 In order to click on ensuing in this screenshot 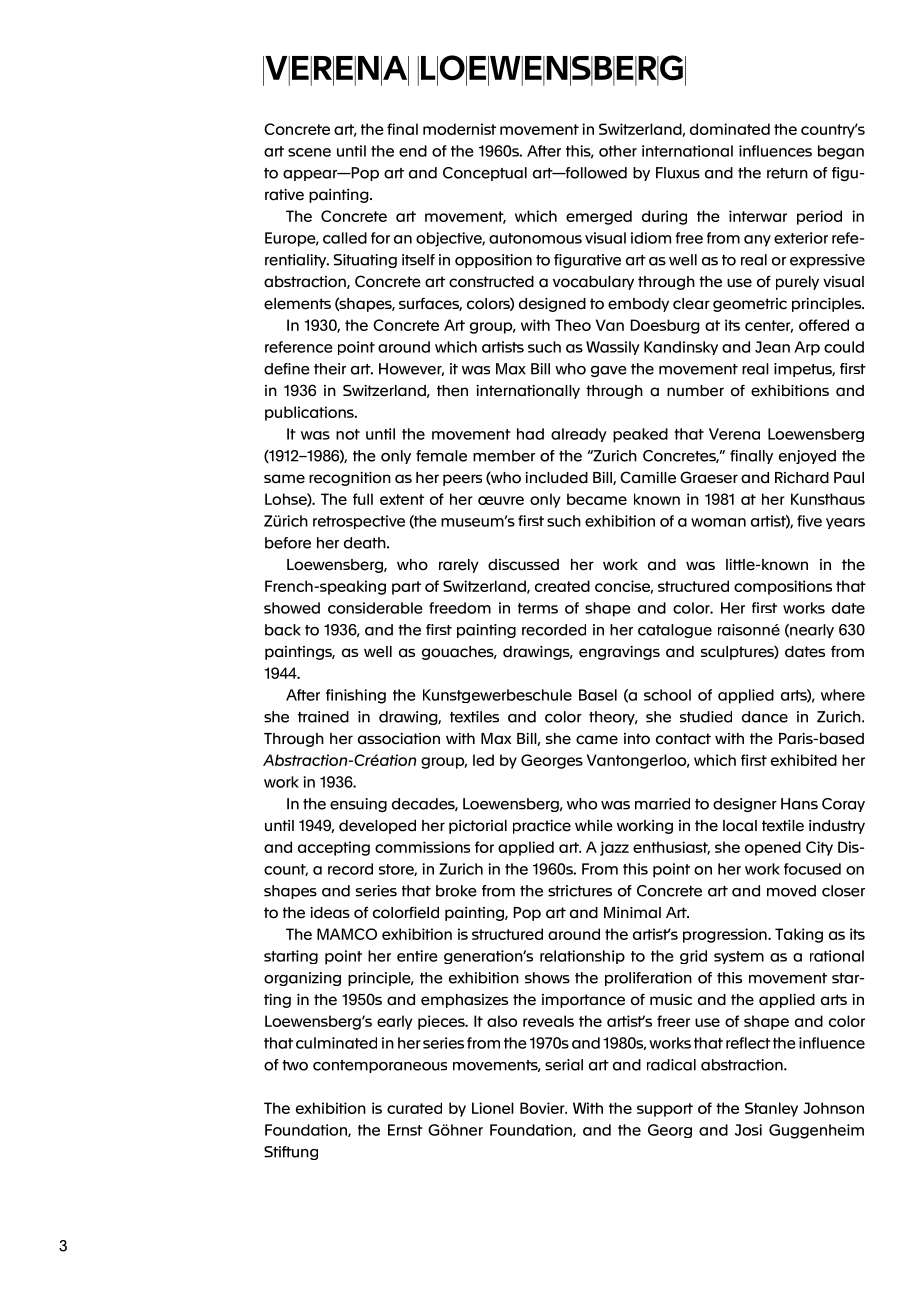, I will do `click(358, 805)`.
